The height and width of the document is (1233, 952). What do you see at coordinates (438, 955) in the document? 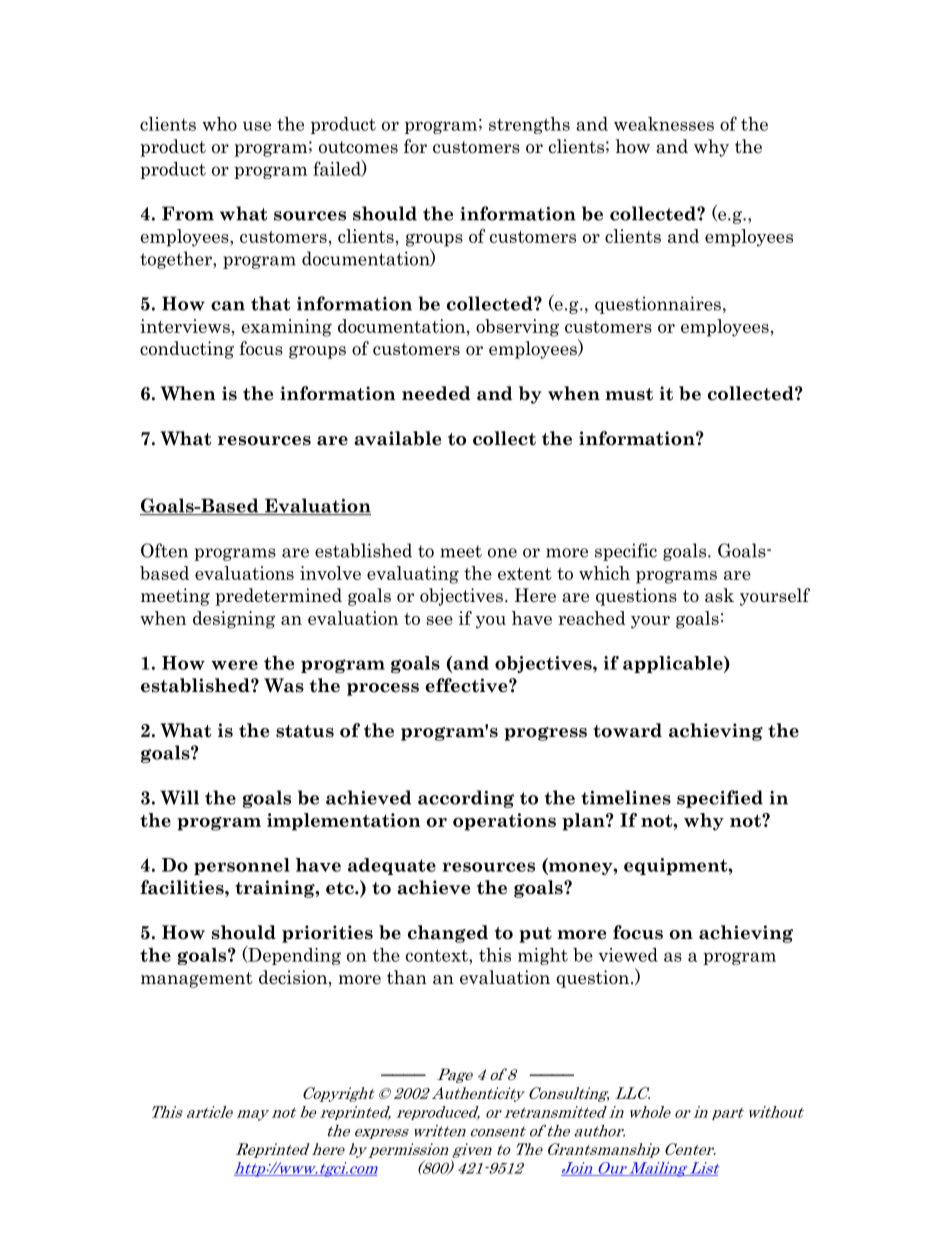
I see `context` at bounding box center [438, 955].
